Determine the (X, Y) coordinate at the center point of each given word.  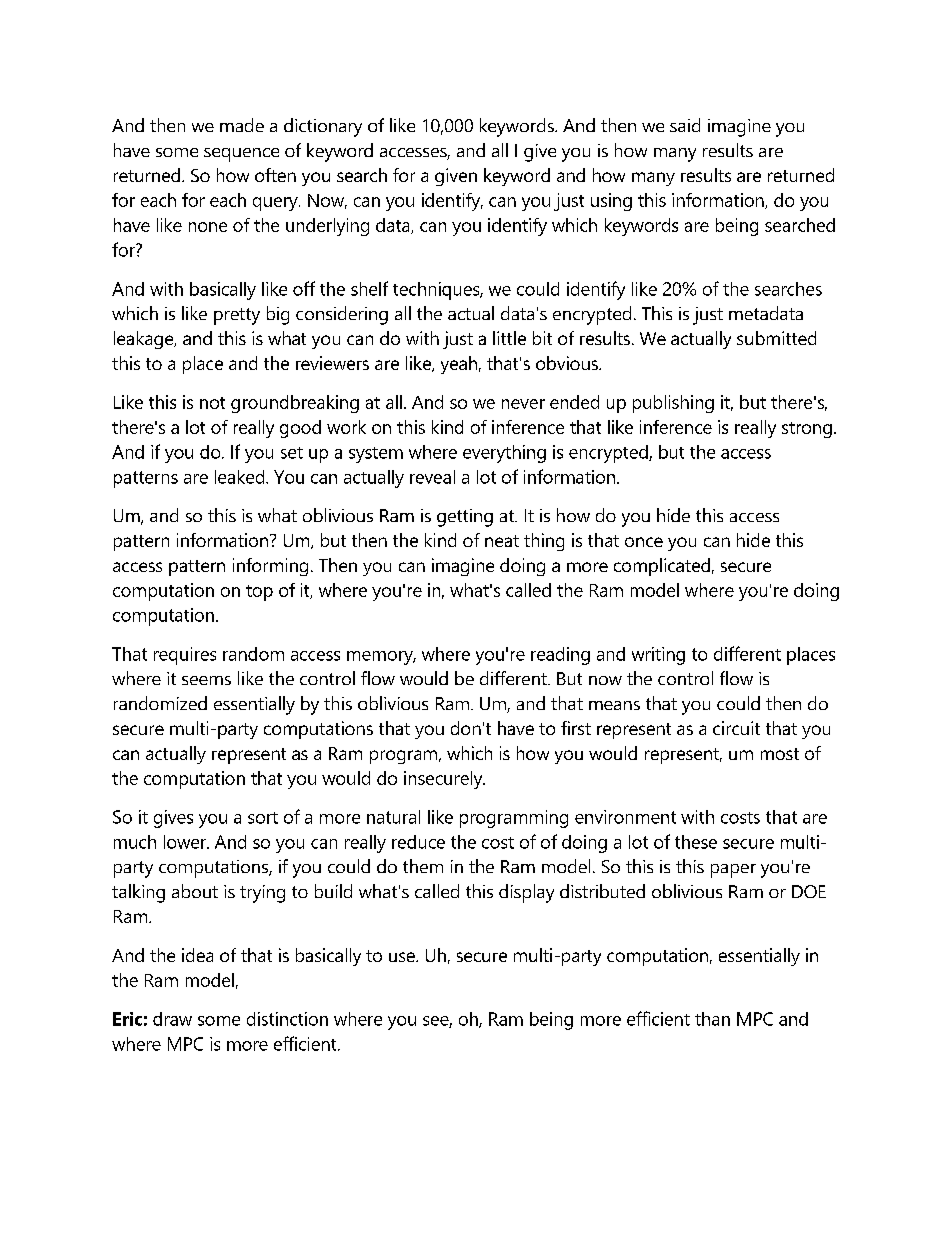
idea (197, 955)
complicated (662, 567)
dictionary (323, 127)
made (242, 125)
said (685, 125)
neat (502, 541)
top (259, 593)
